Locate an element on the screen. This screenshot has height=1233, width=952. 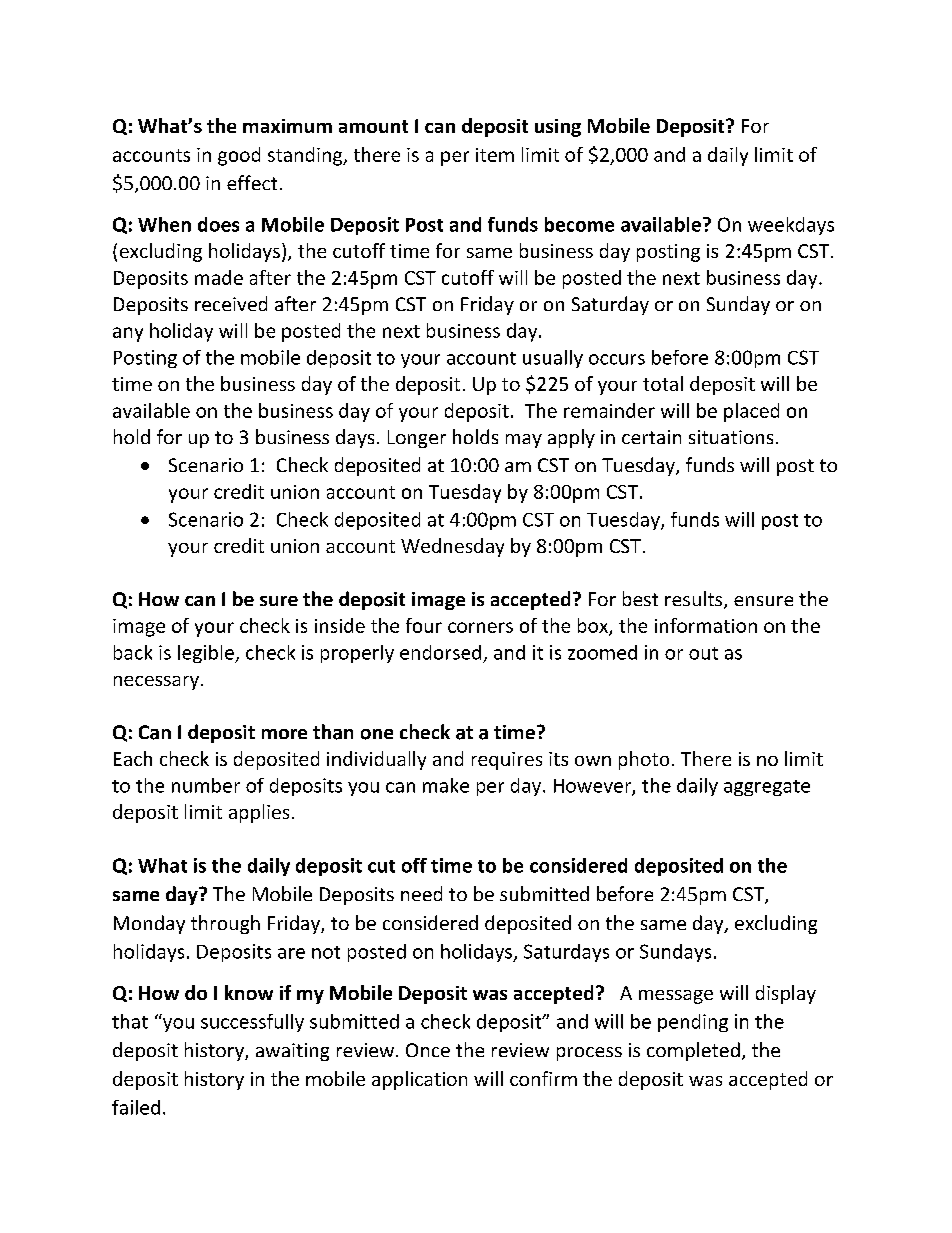
item is located at coordinates (495, 155).
